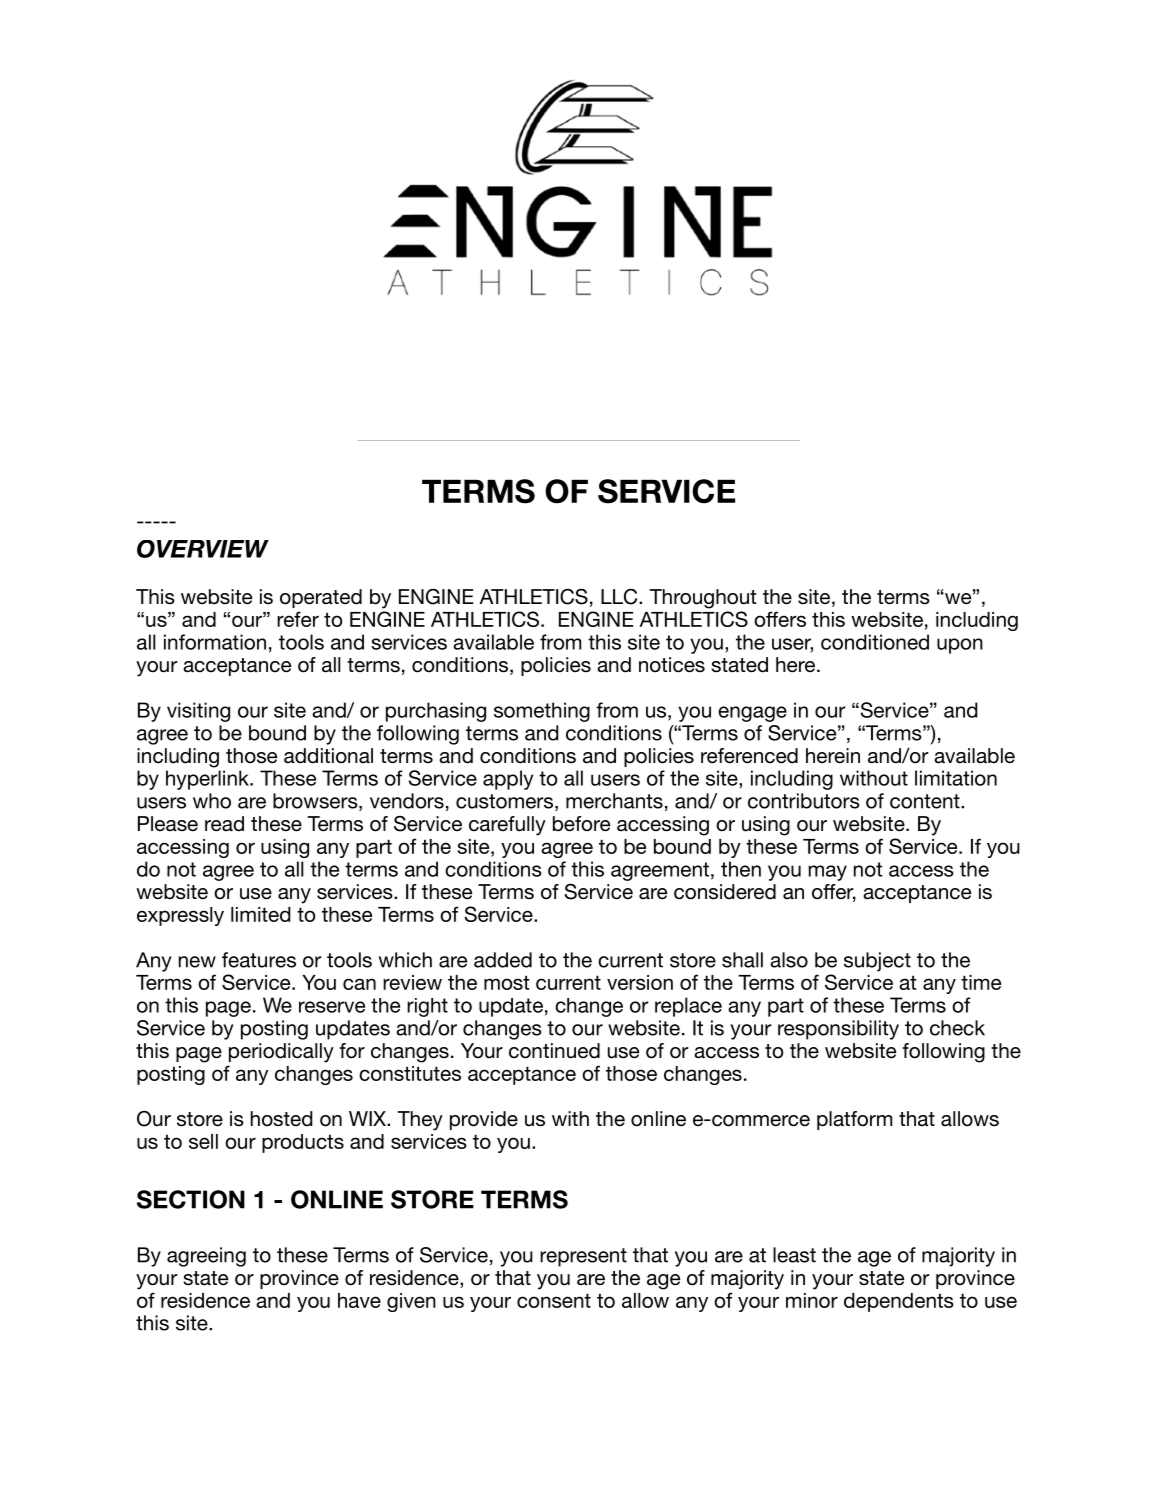 Image resolution: width=1158 pixels, height=1498 pixels. Describe the element at coordinates (359, 1300) in the screenshot. I see `have` at that location.
